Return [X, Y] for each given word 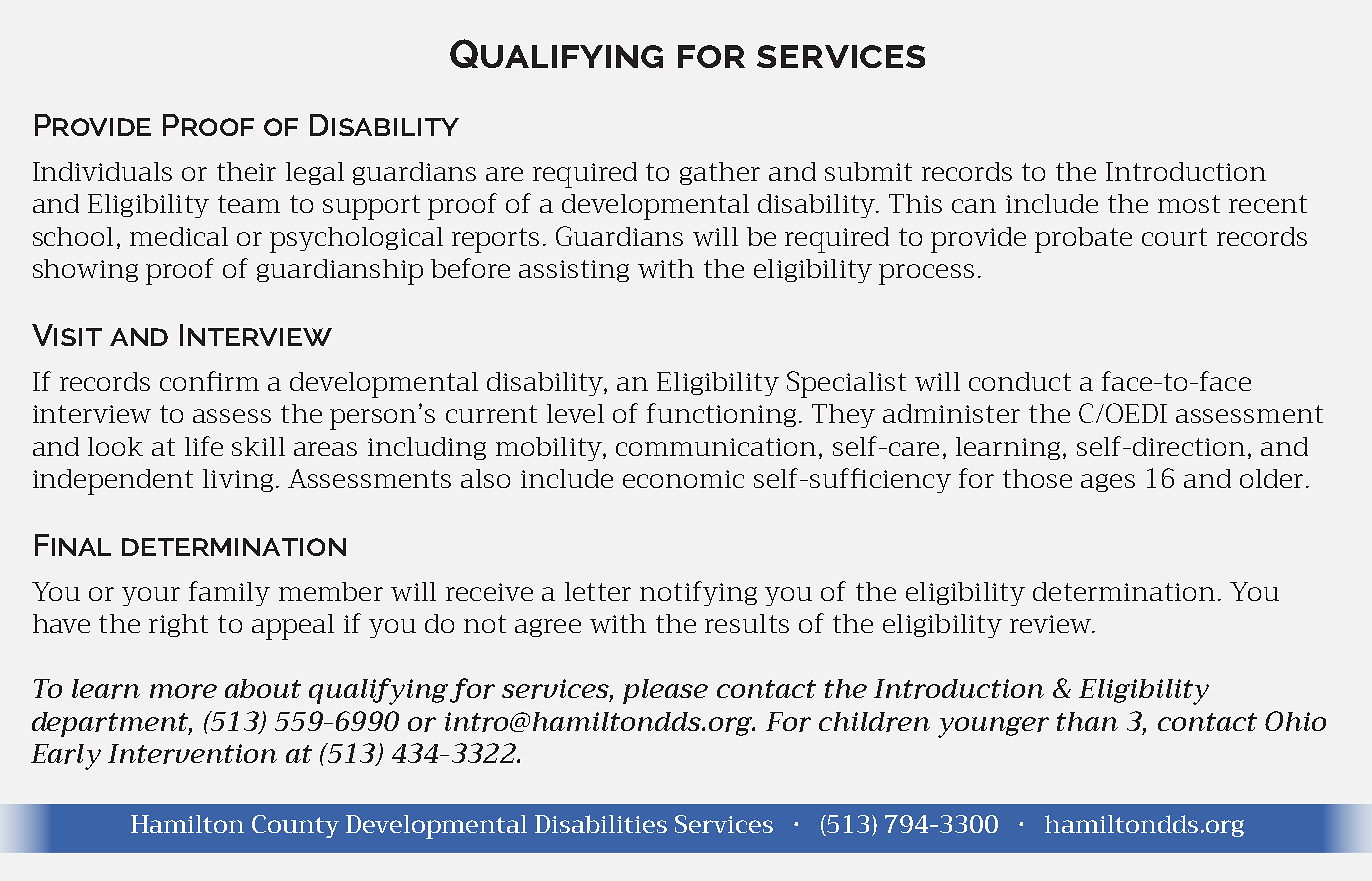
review [1051, 624]
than [1087, 721]
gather [720, 173]
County [295, 826]
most [1189, 204]
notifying [698, 593]
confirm [209, 381]
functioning [721, 415]
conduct [1020, 381]
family [229, 593]
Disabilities [601, 824]
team [249, 204]
